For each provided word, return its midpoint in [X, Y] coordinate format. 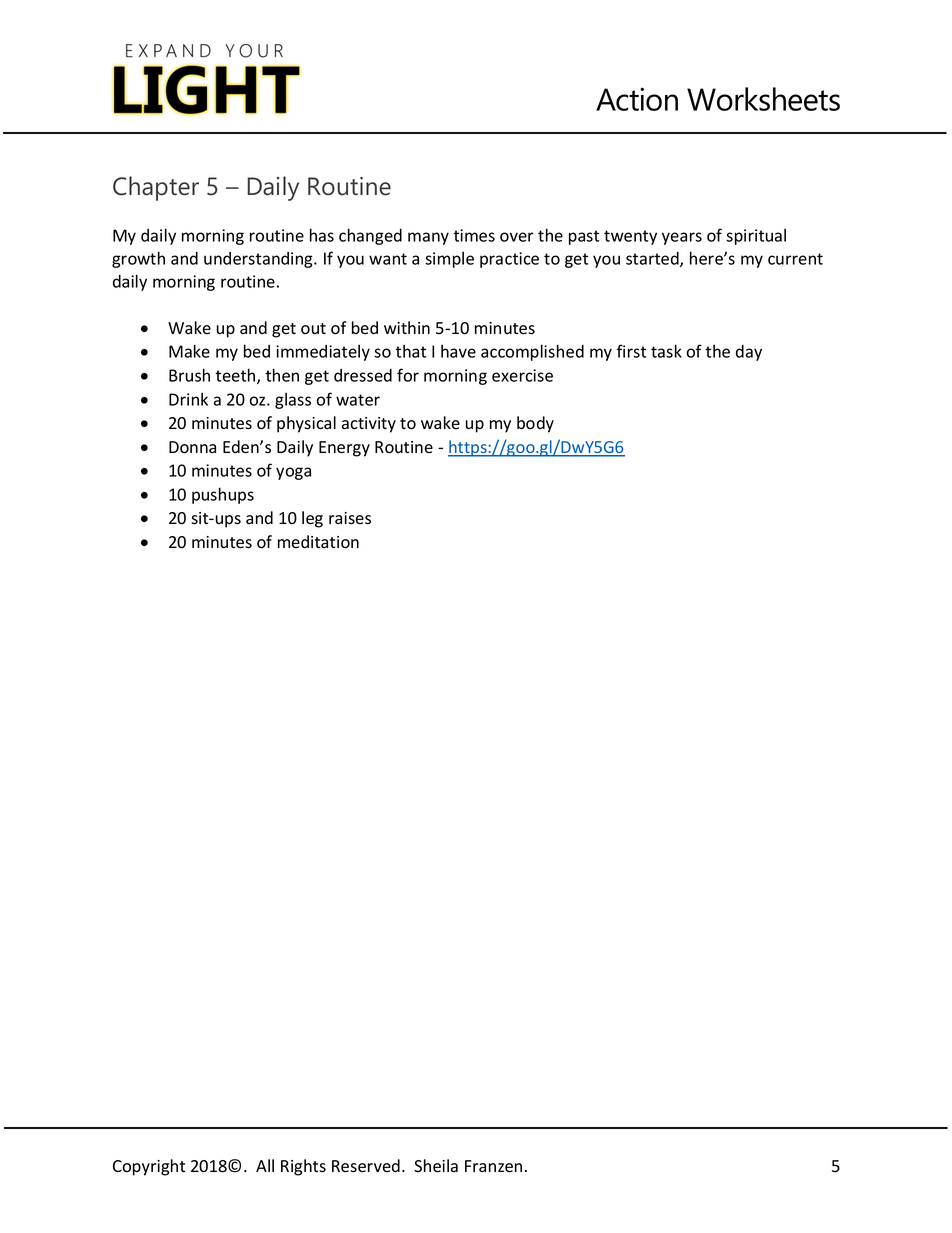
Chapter [156, 188]
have [458, 351]
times [474, 235]
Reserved [366, 1166]
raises [350, 518]
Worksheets [763, 99]
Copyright [149, 1167]
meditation [318, 542]
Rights [303, 1167]
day [749, 353]
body [535, 424]
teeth [236, 376]
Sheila [436, 1166]
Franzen [493, 1166]
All [265, 1165]
